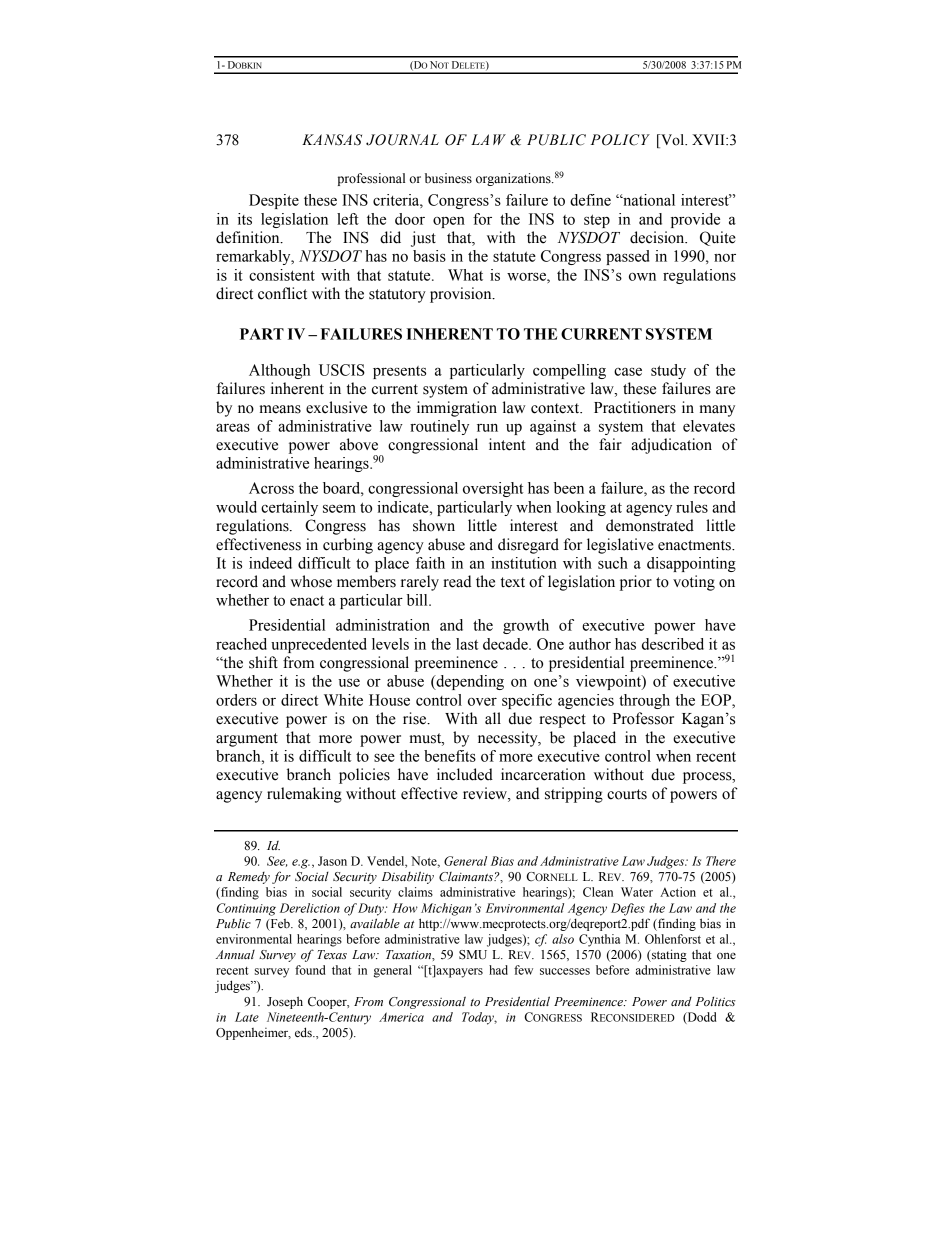 Image resolution: width=952 pixels, height=1233 pixels. Describe the element at coordinates (448, 178) in the document. I see `business` at that location.
